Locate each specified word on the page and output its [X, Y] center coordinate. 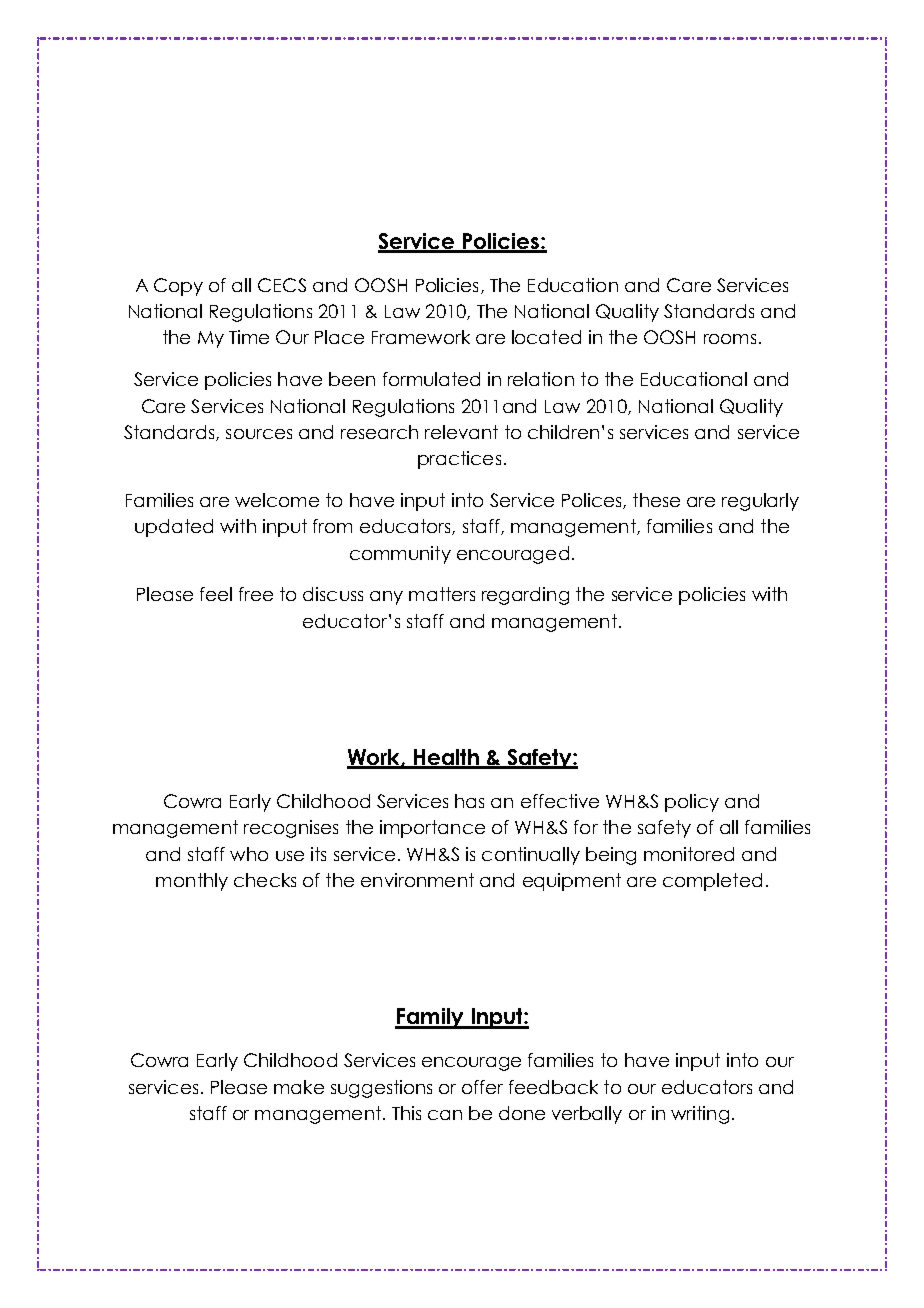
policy [692, 803]
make [299, 1087]
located [546, 337]
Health [446, 758]
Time [249, 337]
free [256, 594]
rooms [730, 339]
